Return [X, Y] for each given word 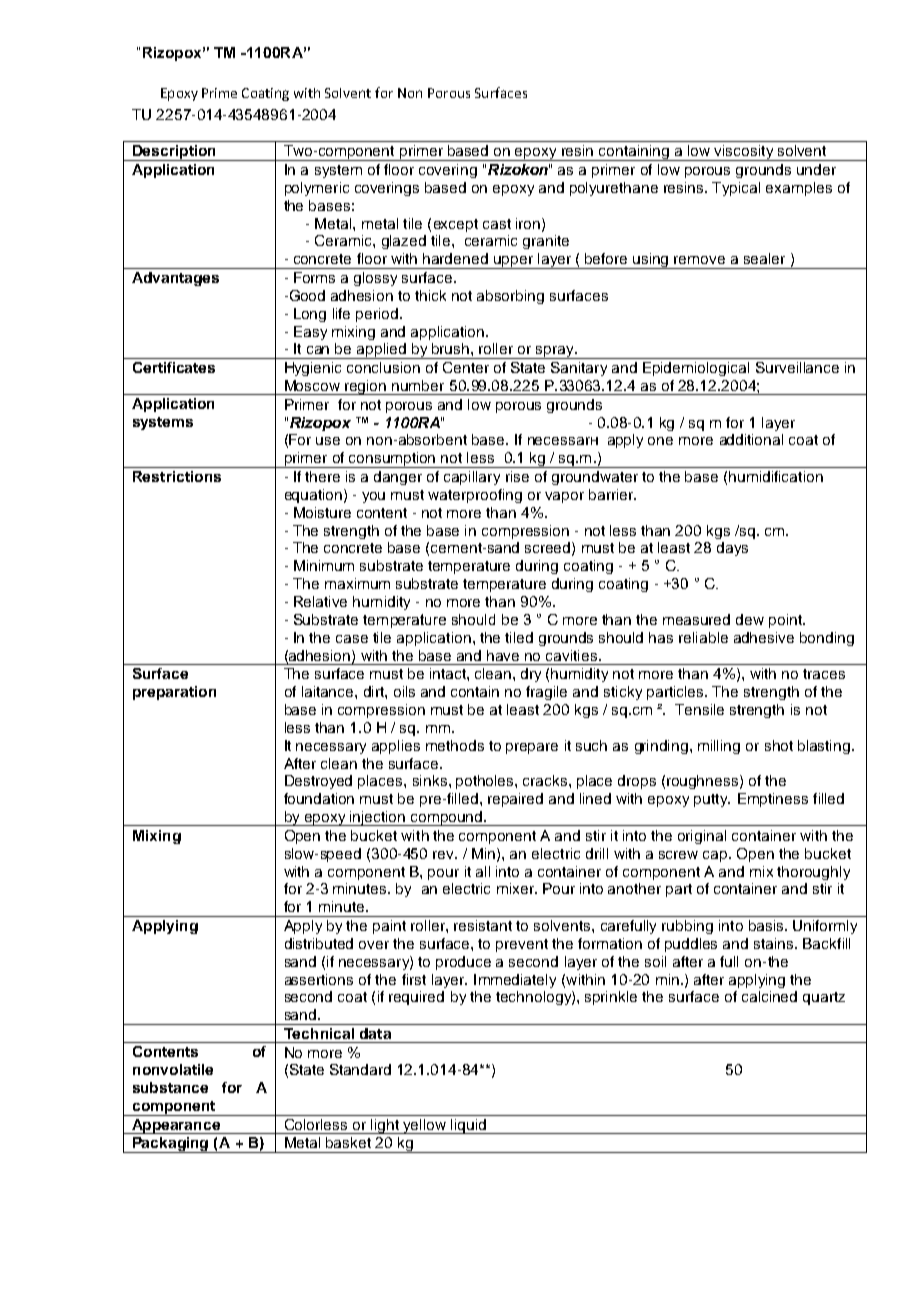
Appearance [176, 1126]
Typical [736, 189]
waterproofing [475, 496]
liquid [468, 1126]
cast [497, 224]
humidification [776, 476]
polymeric [317, 189]
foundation [319, 798]
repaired [515, 800]
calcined [769, 996]
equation [313, 496]
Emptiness [773, 800]
